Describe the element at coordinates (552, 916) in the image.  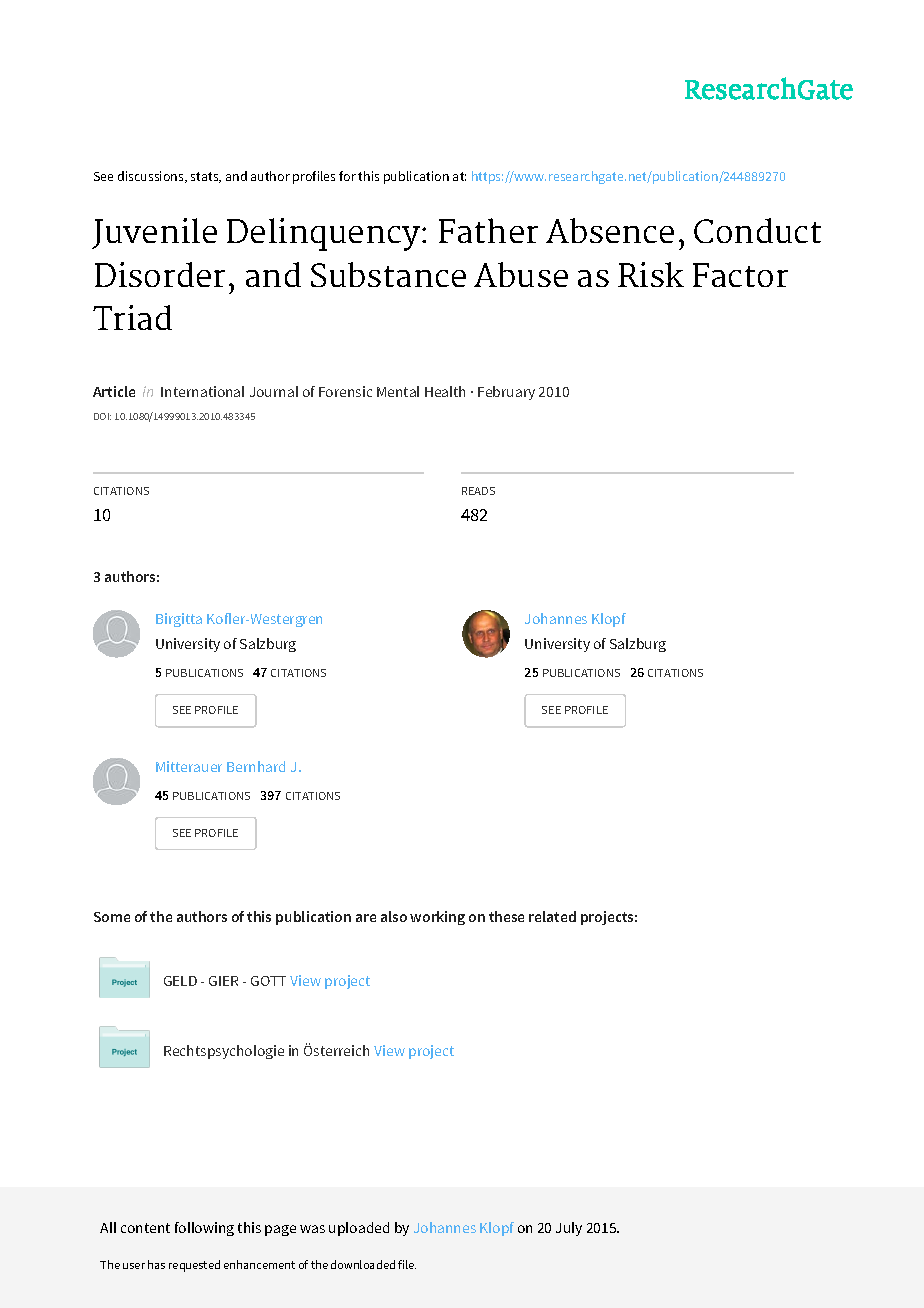
I see `related` at that location.
